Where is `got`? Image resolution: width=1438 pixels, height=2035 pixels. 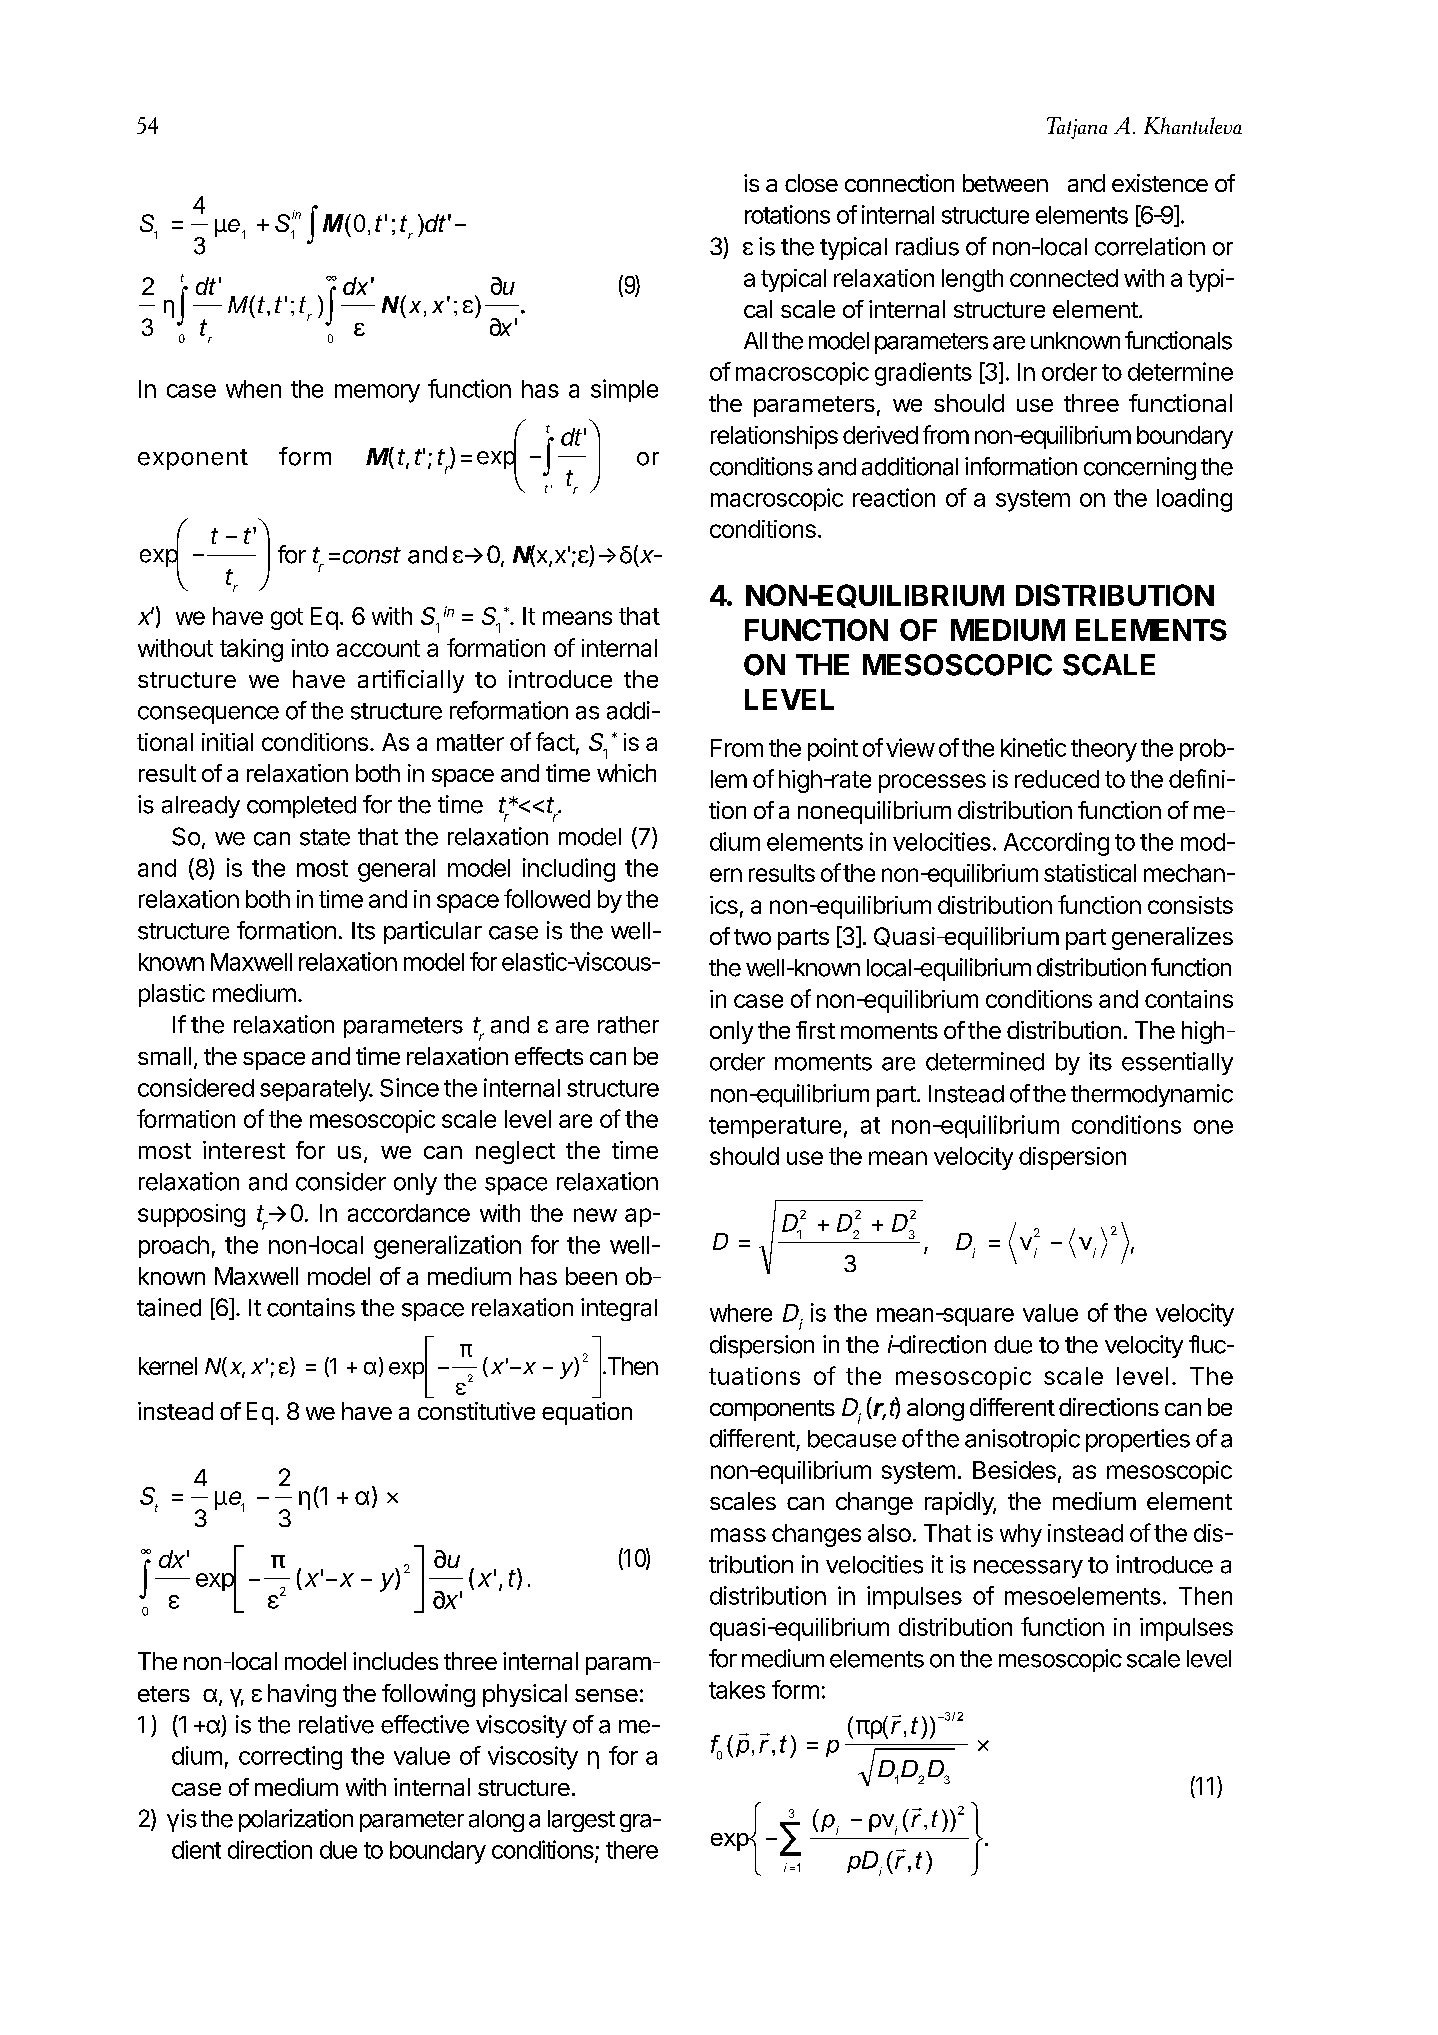 got is located at coordinates (287, 619).
